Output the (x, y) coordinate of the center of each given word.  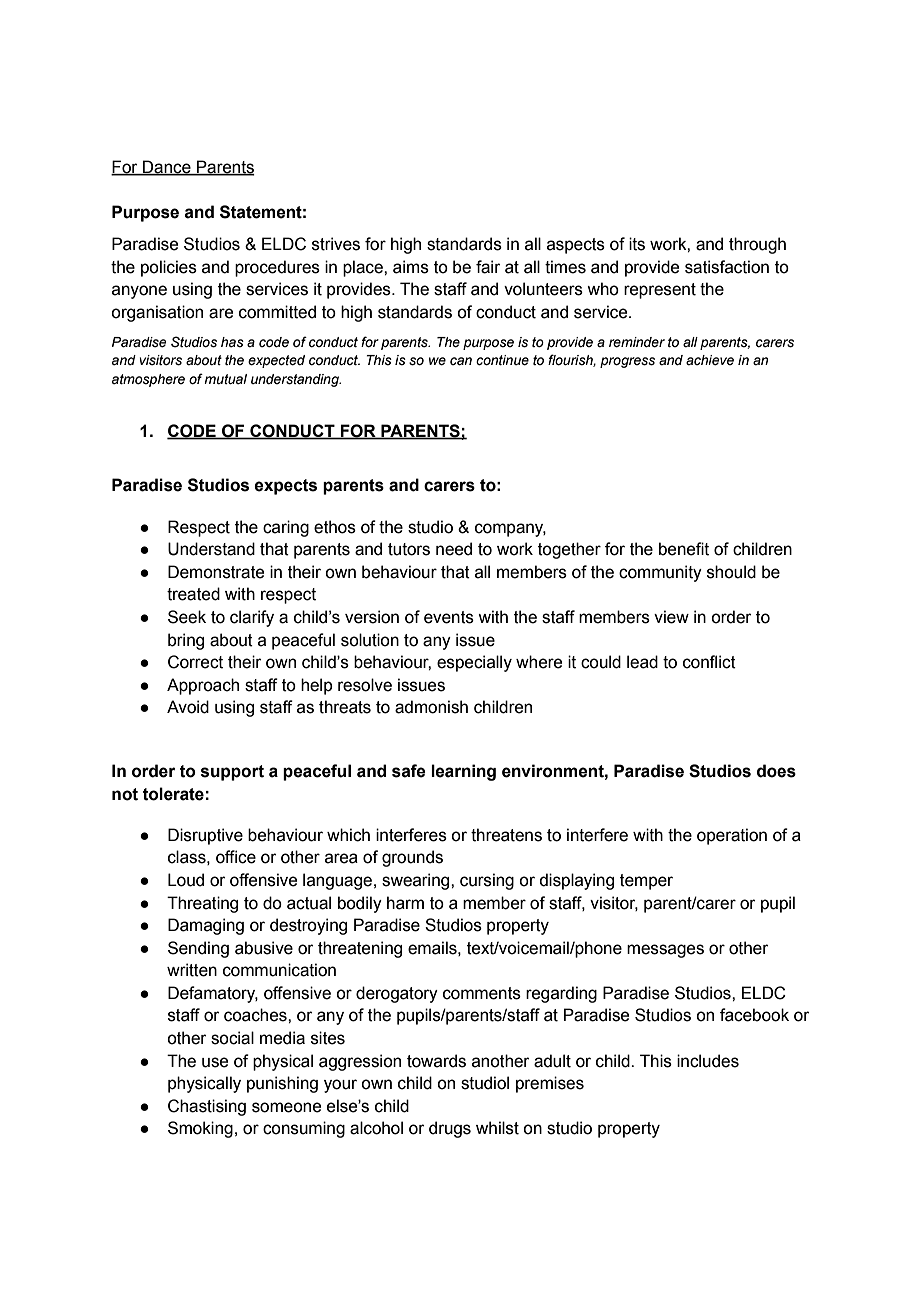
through (757, 245)
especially (474, 663)
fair (488, 267)
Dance (167, 168)
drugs (450, 1129)
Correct (195, 662)
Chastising (207, 1107)
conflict (709, 662)
